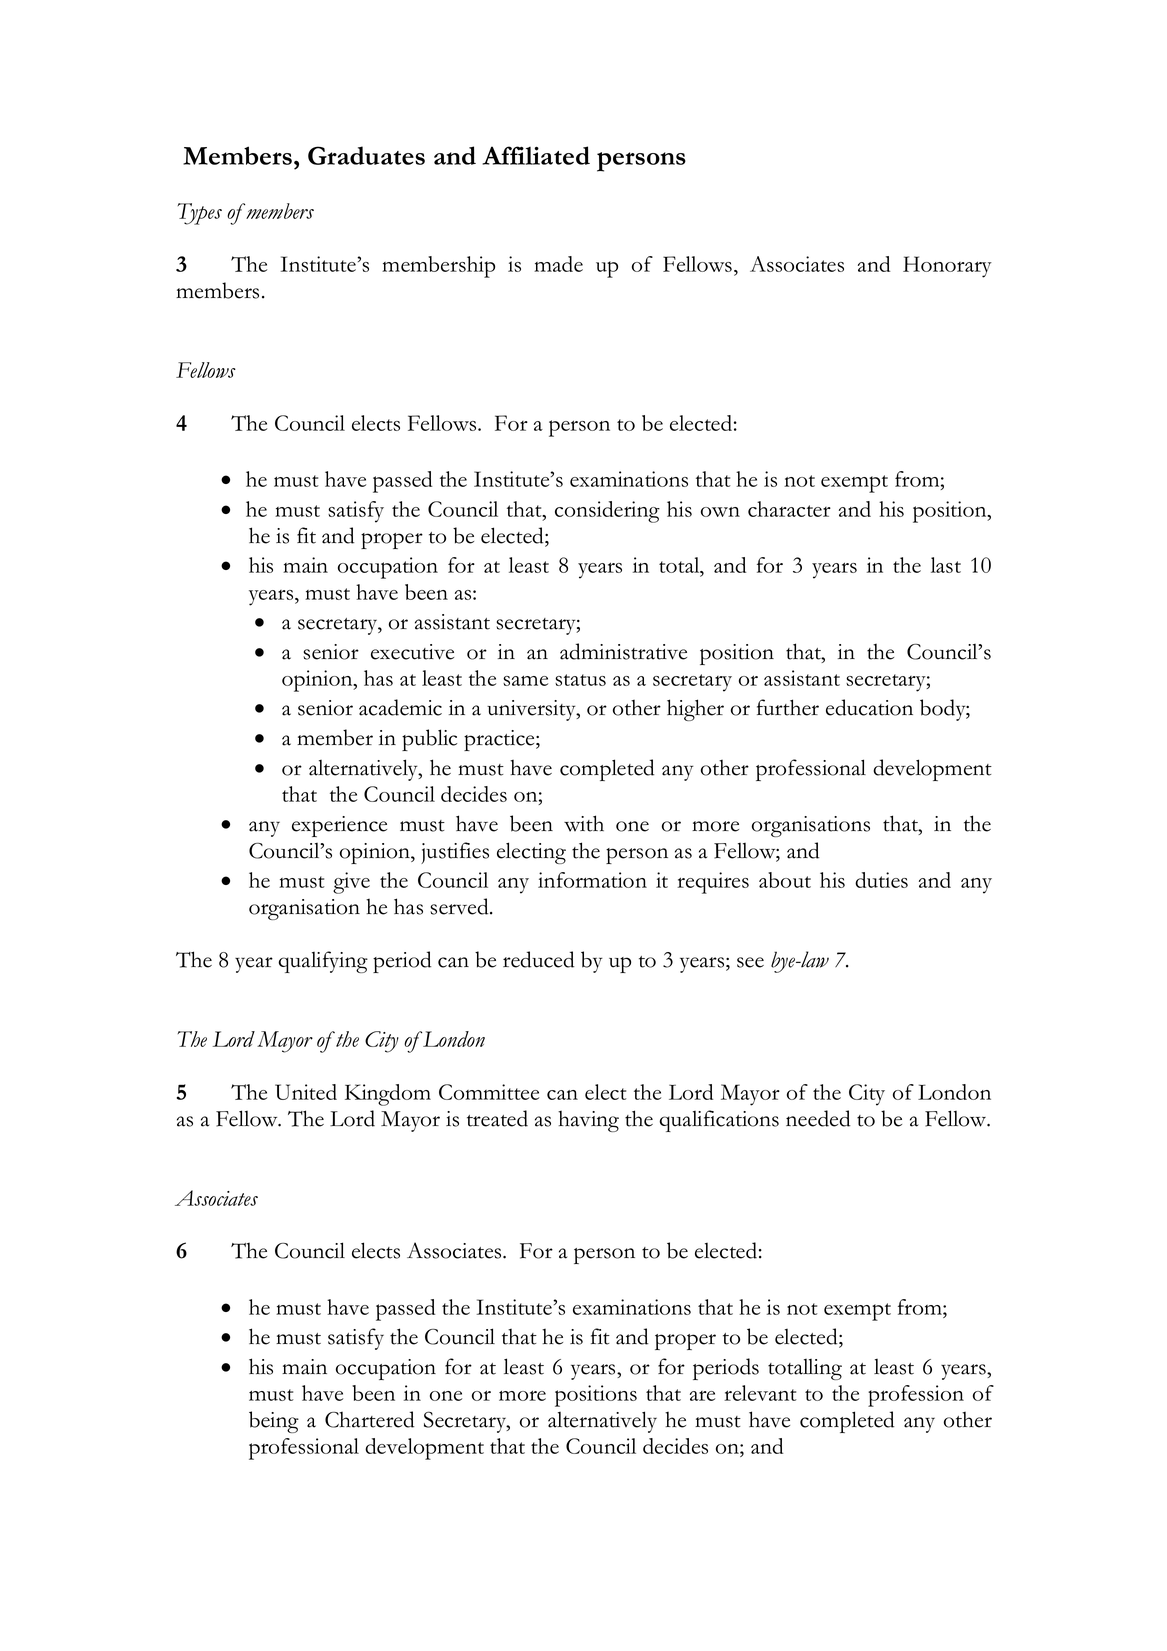 The height and width of the screenshot is (1651, 1167). I want to click on executive, so click(412, 652).
